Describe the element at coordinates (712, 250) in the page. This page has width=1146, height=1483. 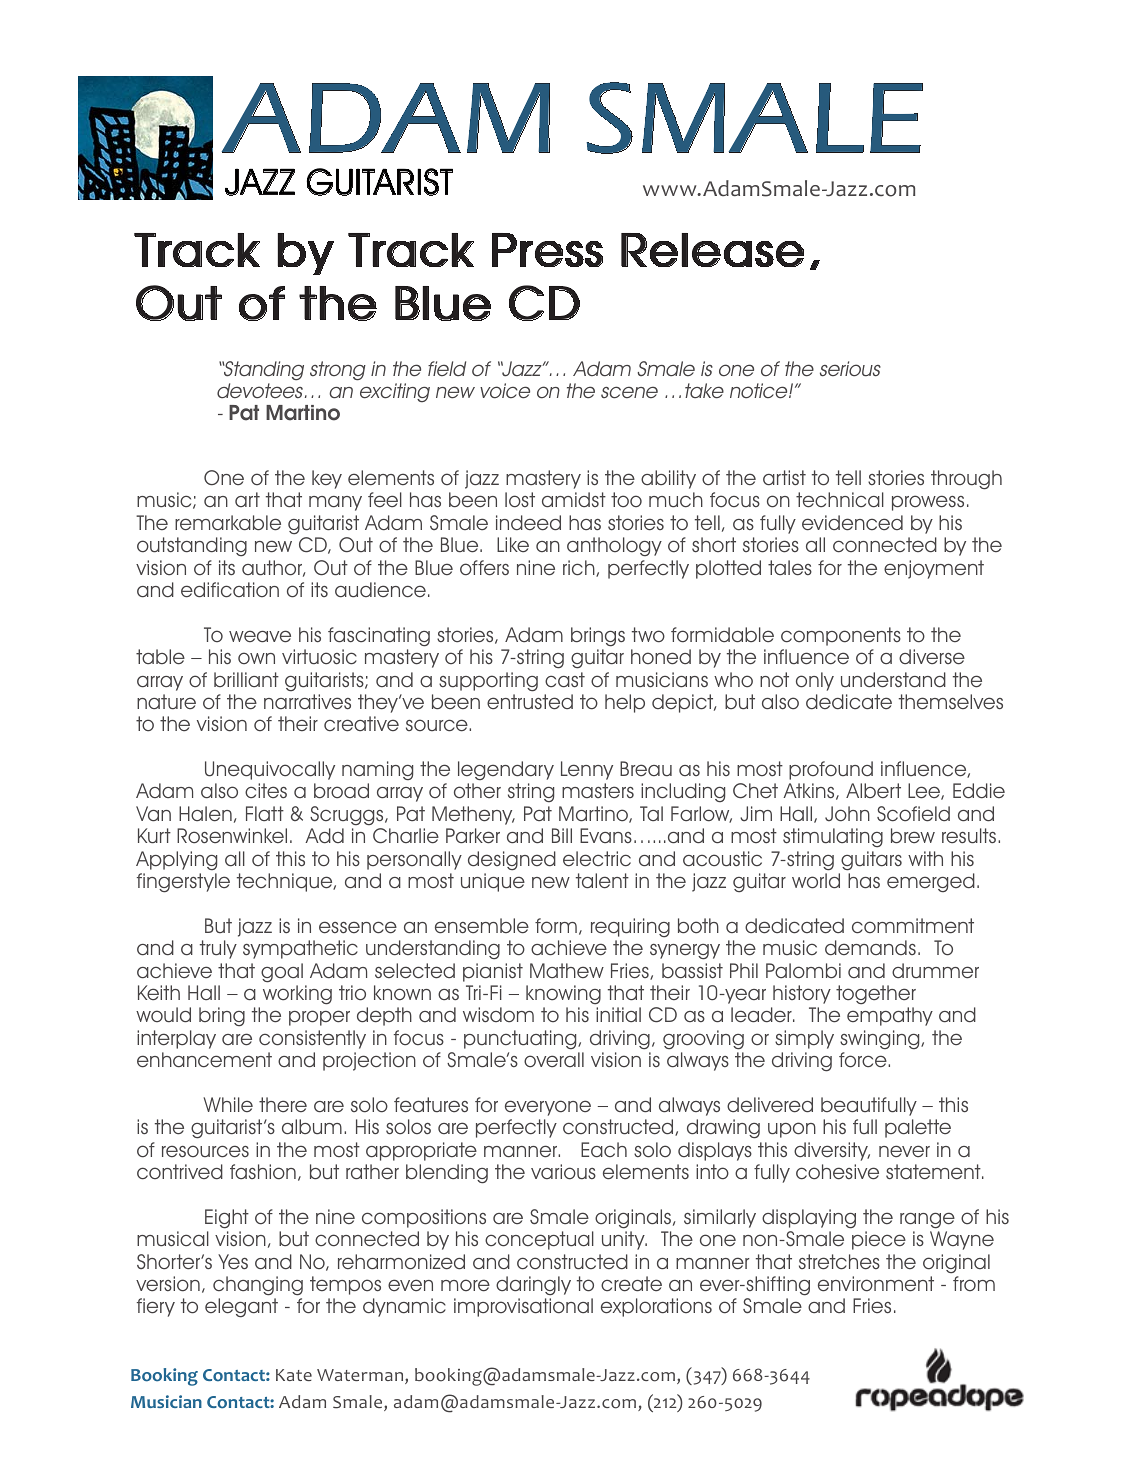
I see `Release` at that location.
